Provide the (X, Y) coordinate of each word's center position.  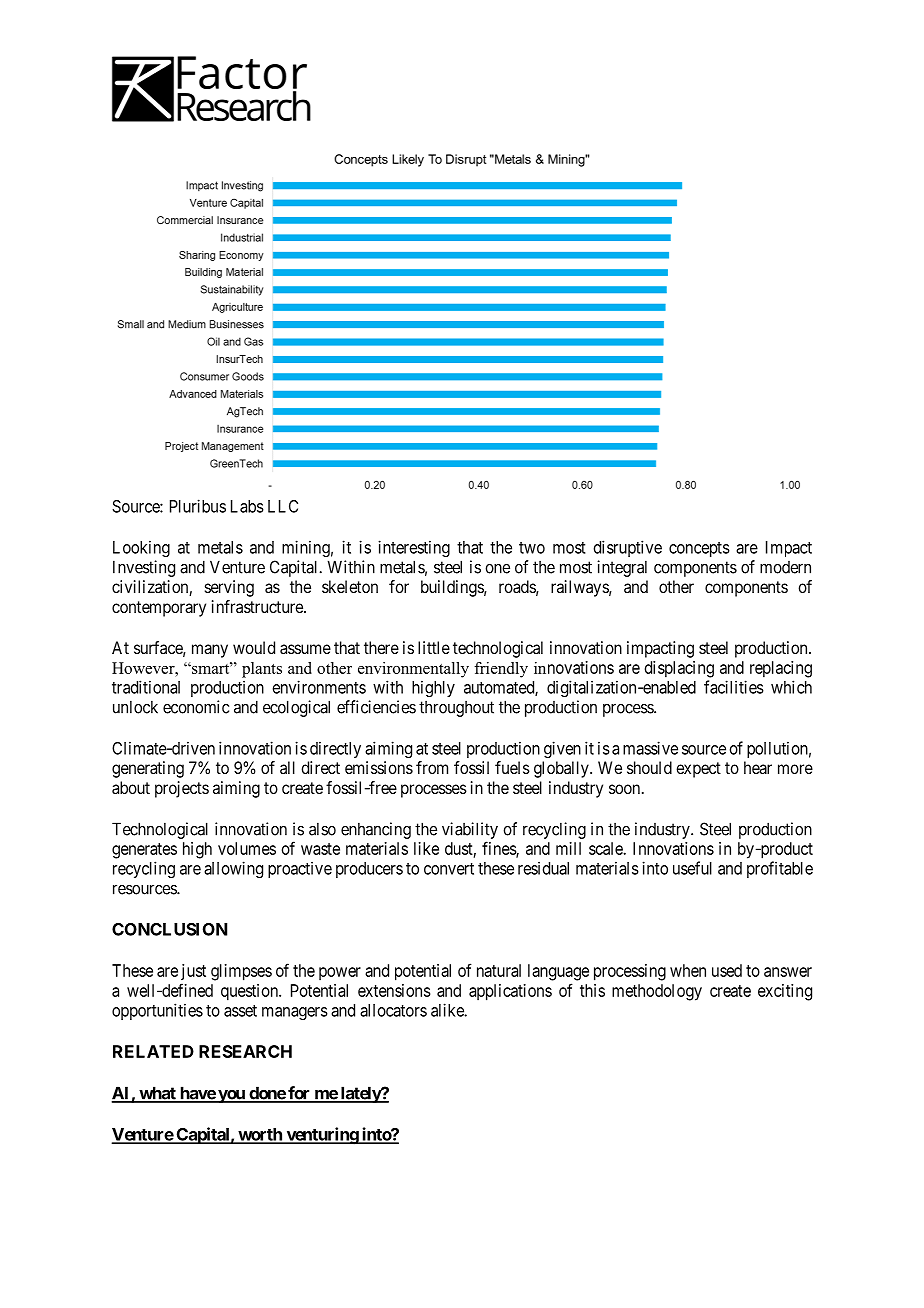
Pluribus (198, 506)
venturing (322, 1136)
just (193, 972)
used (727, 970)
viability (470, 830)
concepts (699, 549)
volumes (247, 848)
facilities (734, 687)
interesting (414, 548)
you (231, 1096)
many (210, 651)
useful (692, 868)
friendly (501, 670)
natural (499, 970)
